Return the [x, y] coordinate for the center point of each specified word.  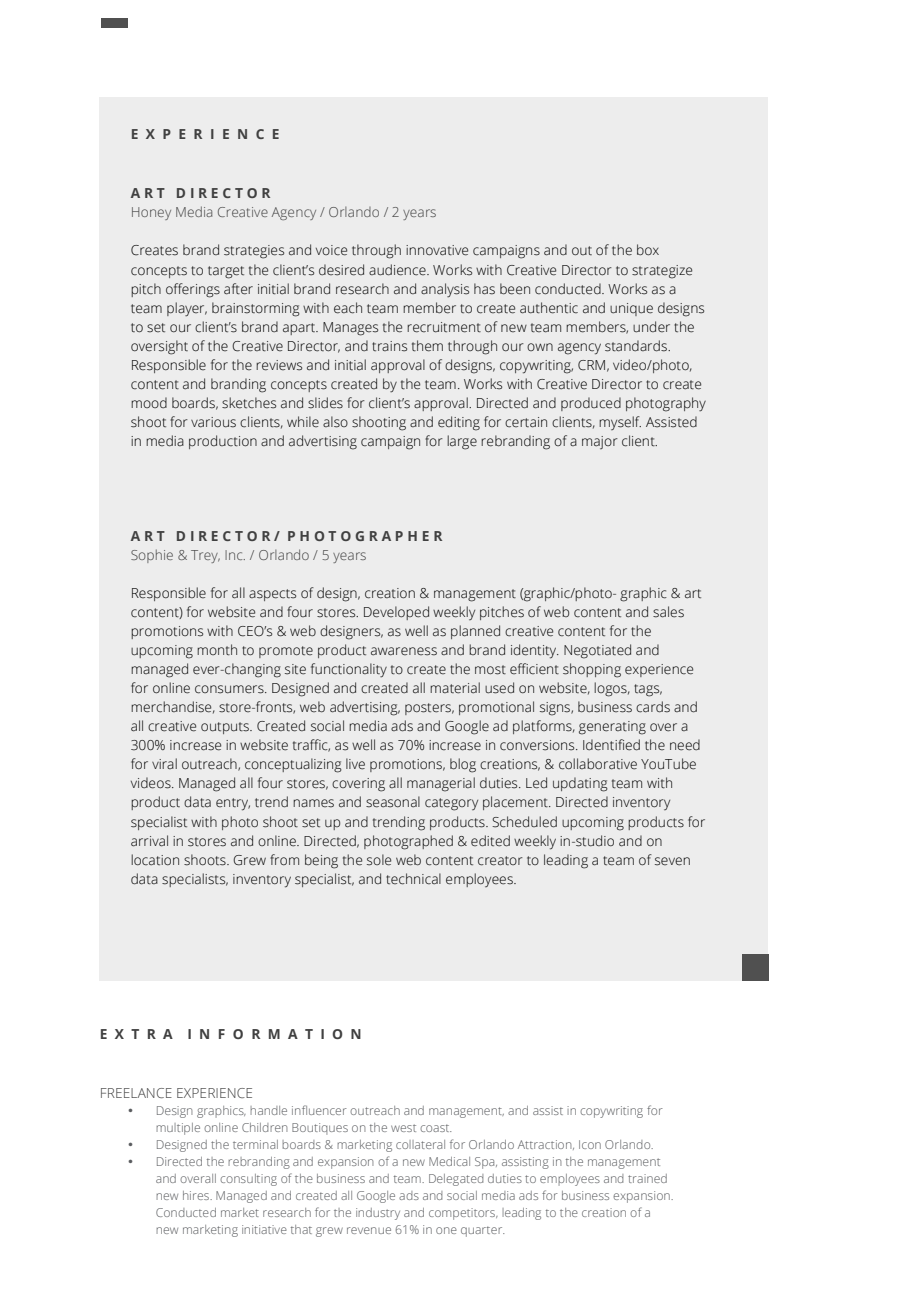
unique [631, 309]
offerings [193, 290]
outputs [226, 728]
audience [398, 270]
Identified [611, 745]
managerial [441, 784]
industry [378, 1214]
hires [197, 1195]
